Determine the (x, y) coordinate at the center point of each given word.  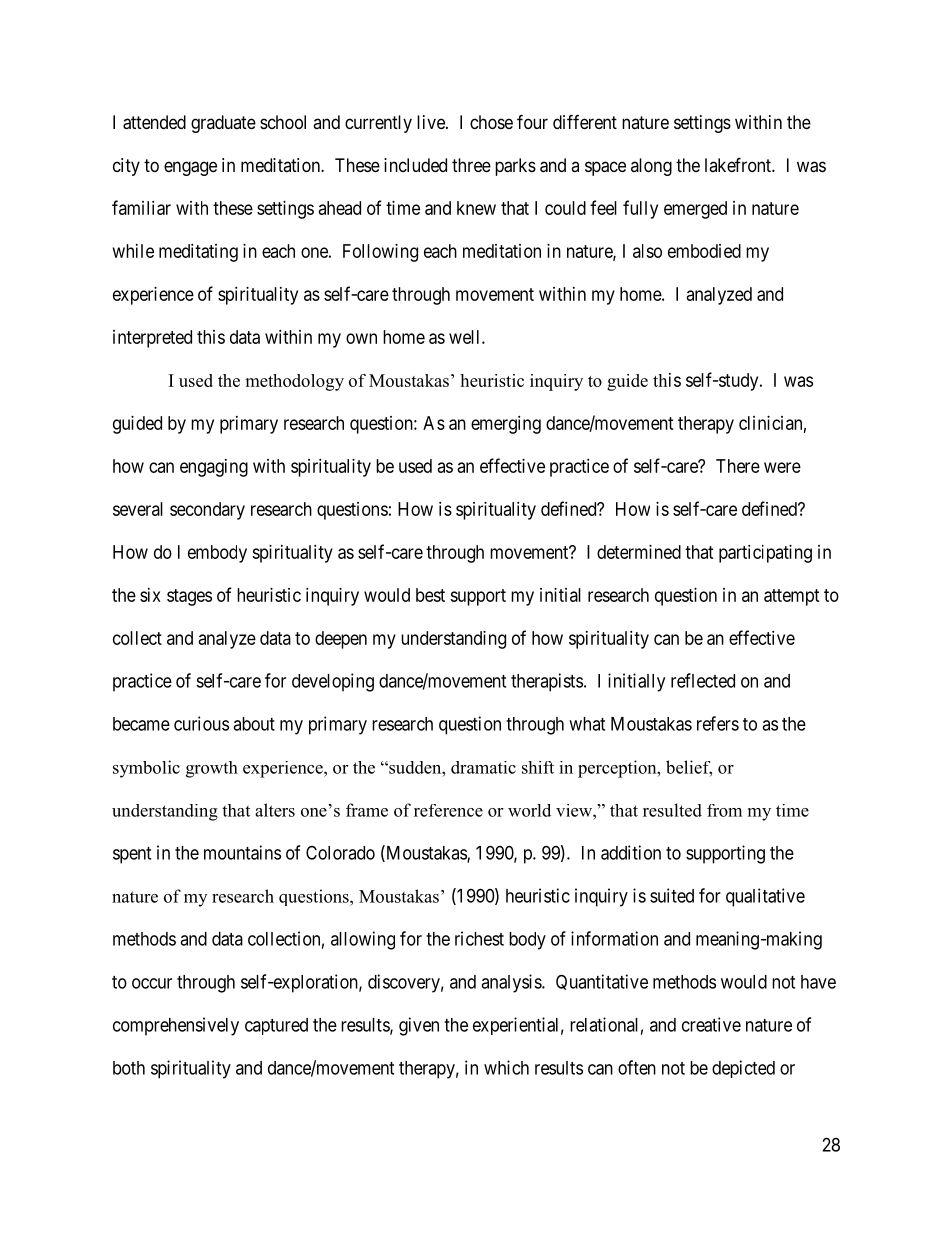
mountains (242, 852)
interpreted (152, 339)
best (430, 595)
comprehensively (176, 1026)
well (466, 337)
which (506, 1067)
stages (189, 597)
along (651, 167)
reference (448, 810)
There (738, 466)
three (471, 165)
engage (190, 168)
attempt (792, 597)
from (724, 810)
